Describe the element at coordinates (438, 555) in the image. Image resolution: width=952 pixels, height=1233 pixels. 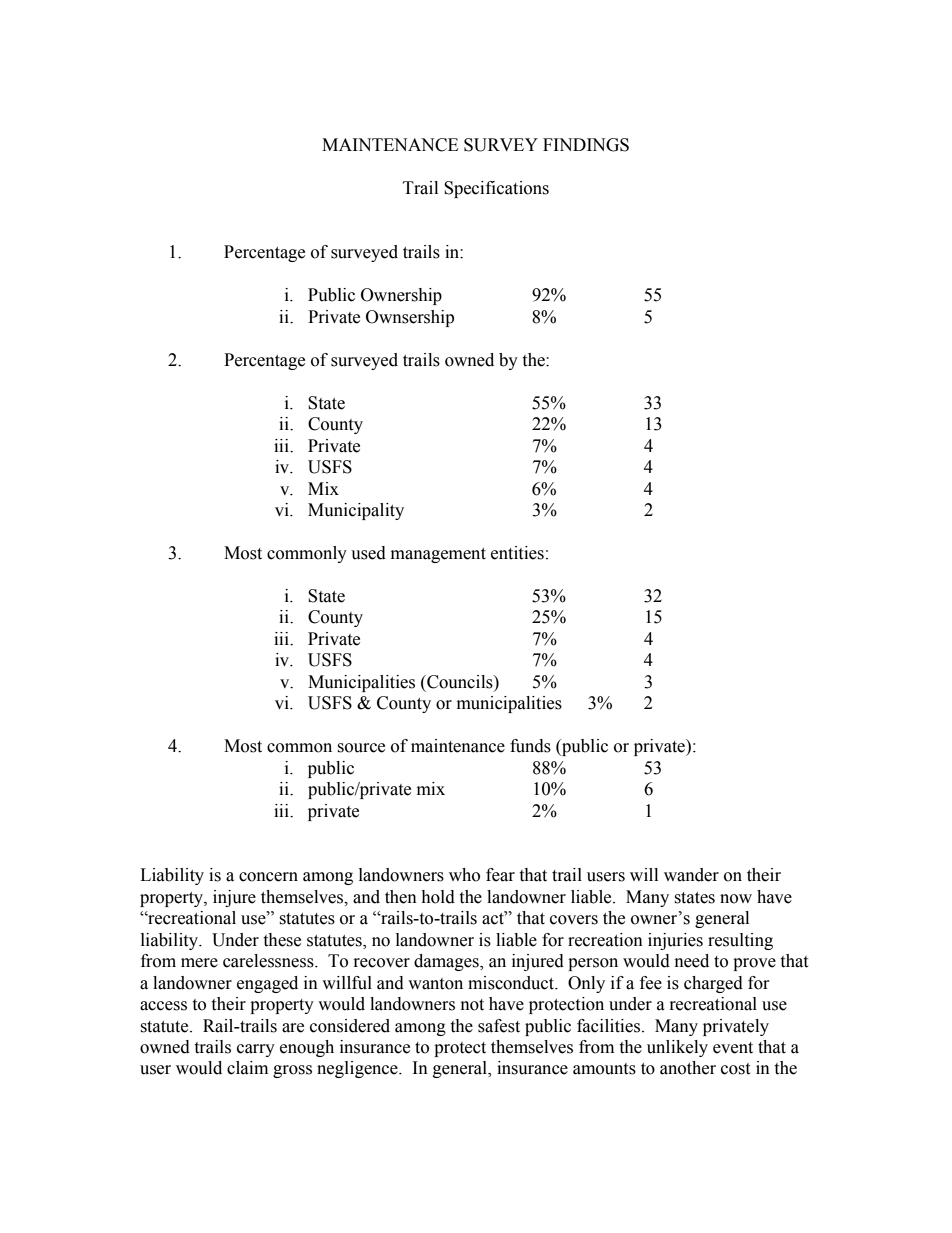
I see `management` at that location.
